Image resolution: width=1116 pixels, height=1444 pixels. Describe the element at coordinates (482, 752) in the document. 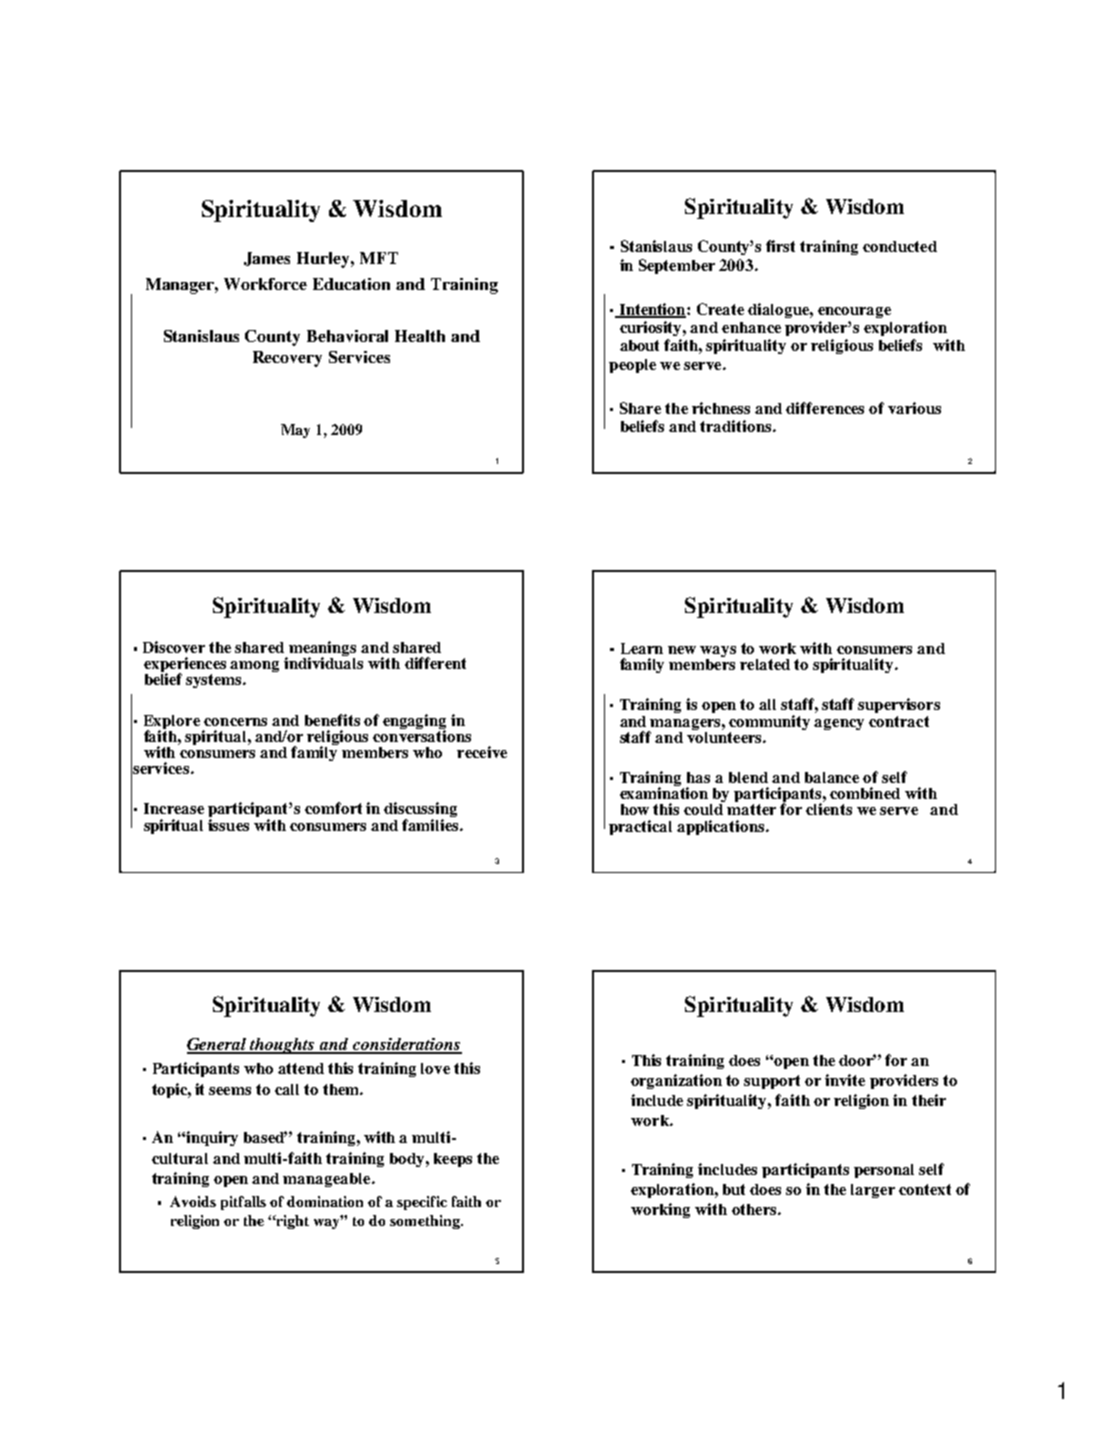

I see `receive` at that location.
